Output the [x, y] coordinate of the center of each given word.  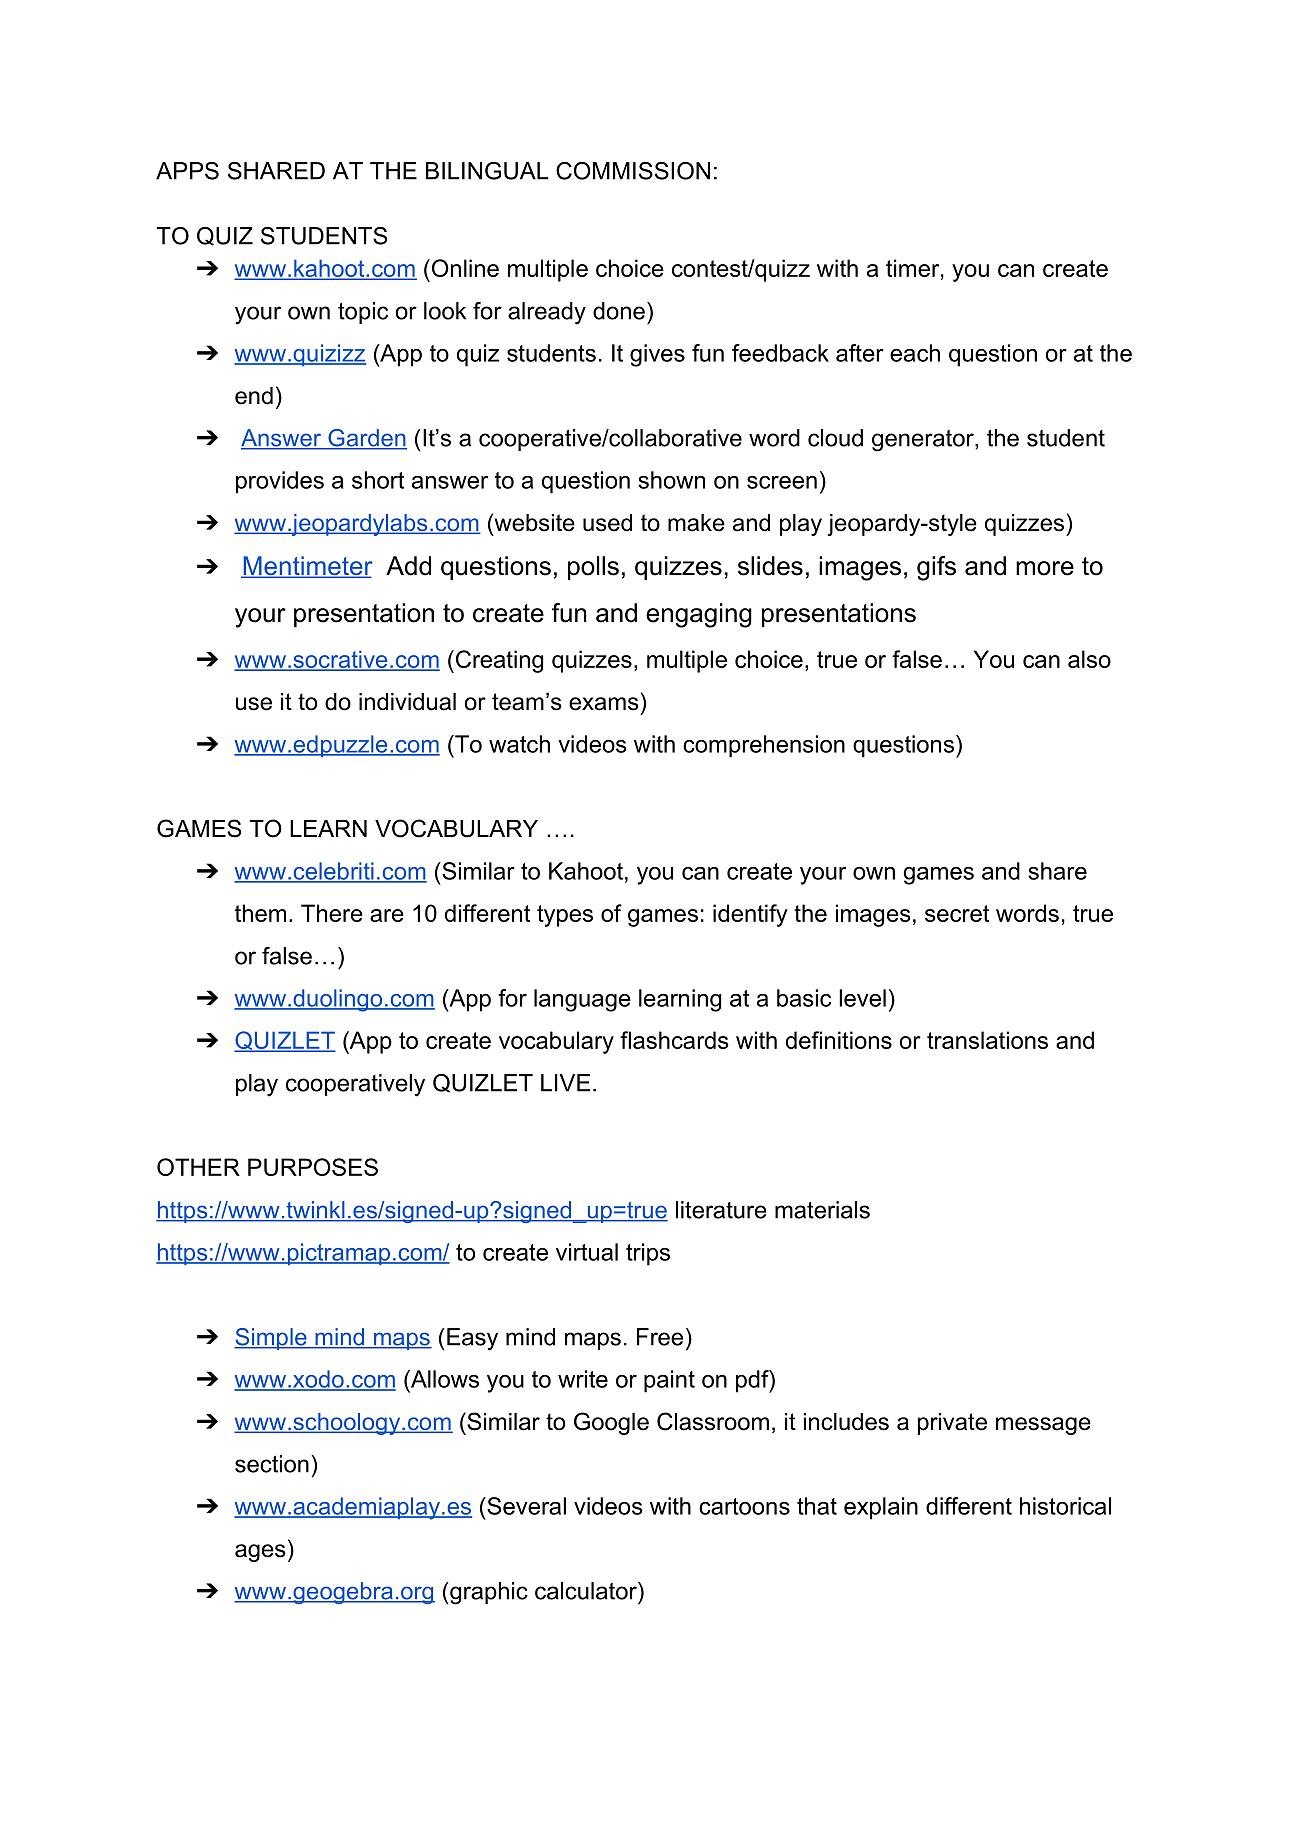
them [260, 913]
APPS [187, 171]
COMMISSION [633, 171]
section [272, 1464]
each [915, 353]
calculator [587, 1591]
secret [957, 913]
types [565, 916]
